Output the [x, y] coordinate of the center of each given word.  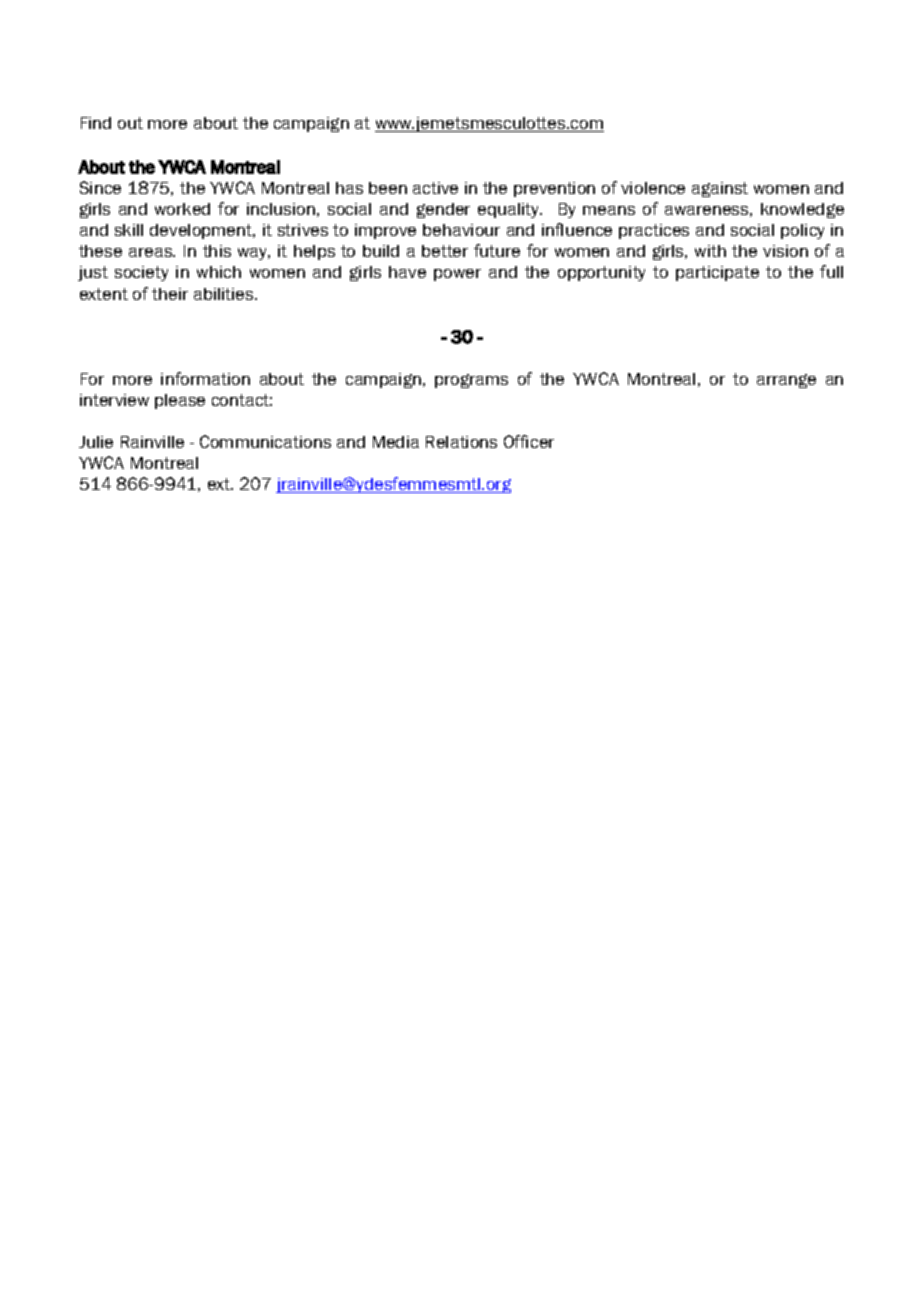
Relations [461, 442]
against [720, 189]
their [170, 294]
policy [802, 231]
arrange [786, 381]
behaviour [461, 230]
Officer [529, 441]
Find [96, 123]
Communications [265, 441]
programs [471, 381]
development [202, 231]
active [435, 188]
